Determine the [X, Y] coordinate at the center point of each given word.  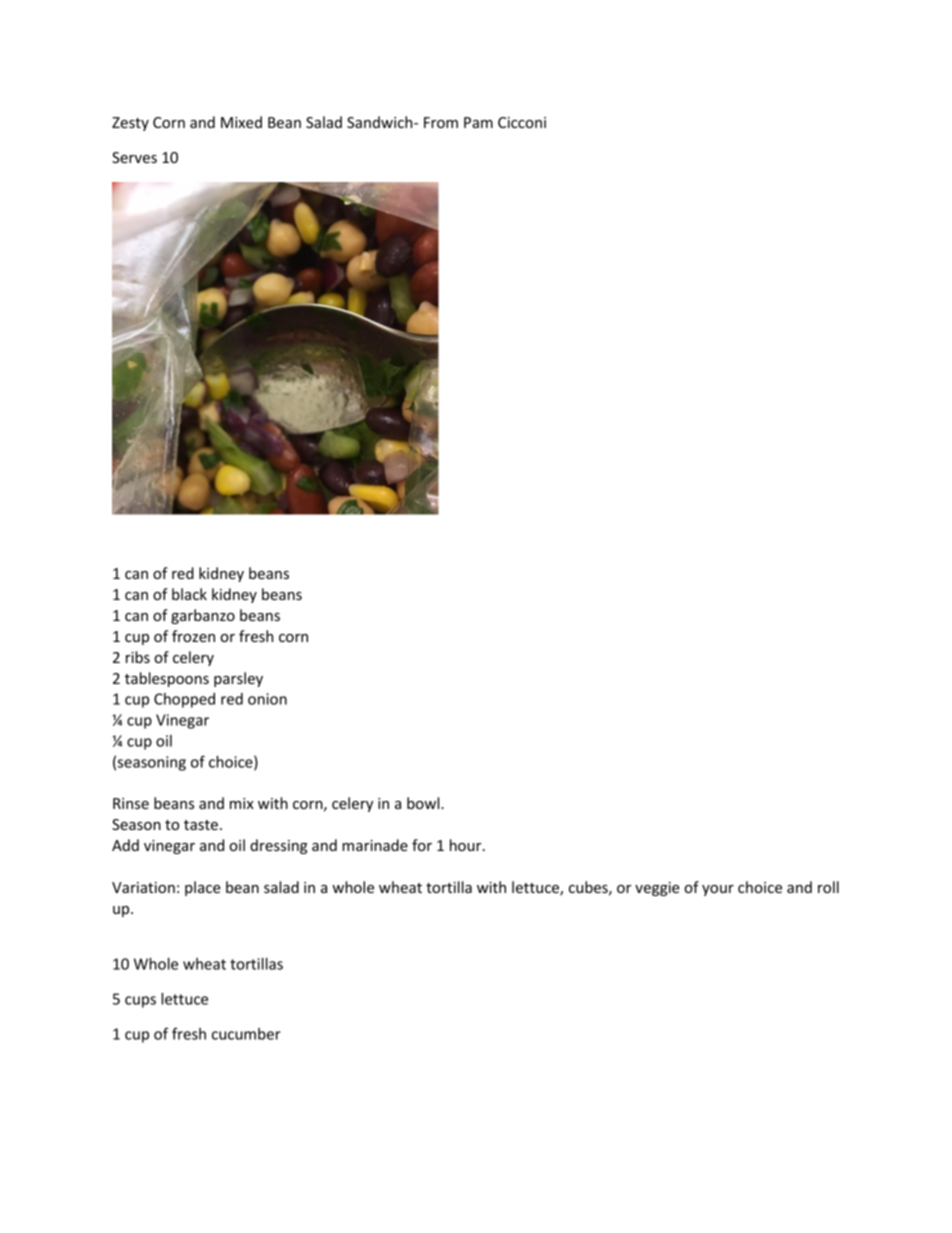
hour [467, 845]
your [718, 890]
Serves [134, 157]
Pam [478, 122]
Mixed [241, 122]
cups [140, 1002]
